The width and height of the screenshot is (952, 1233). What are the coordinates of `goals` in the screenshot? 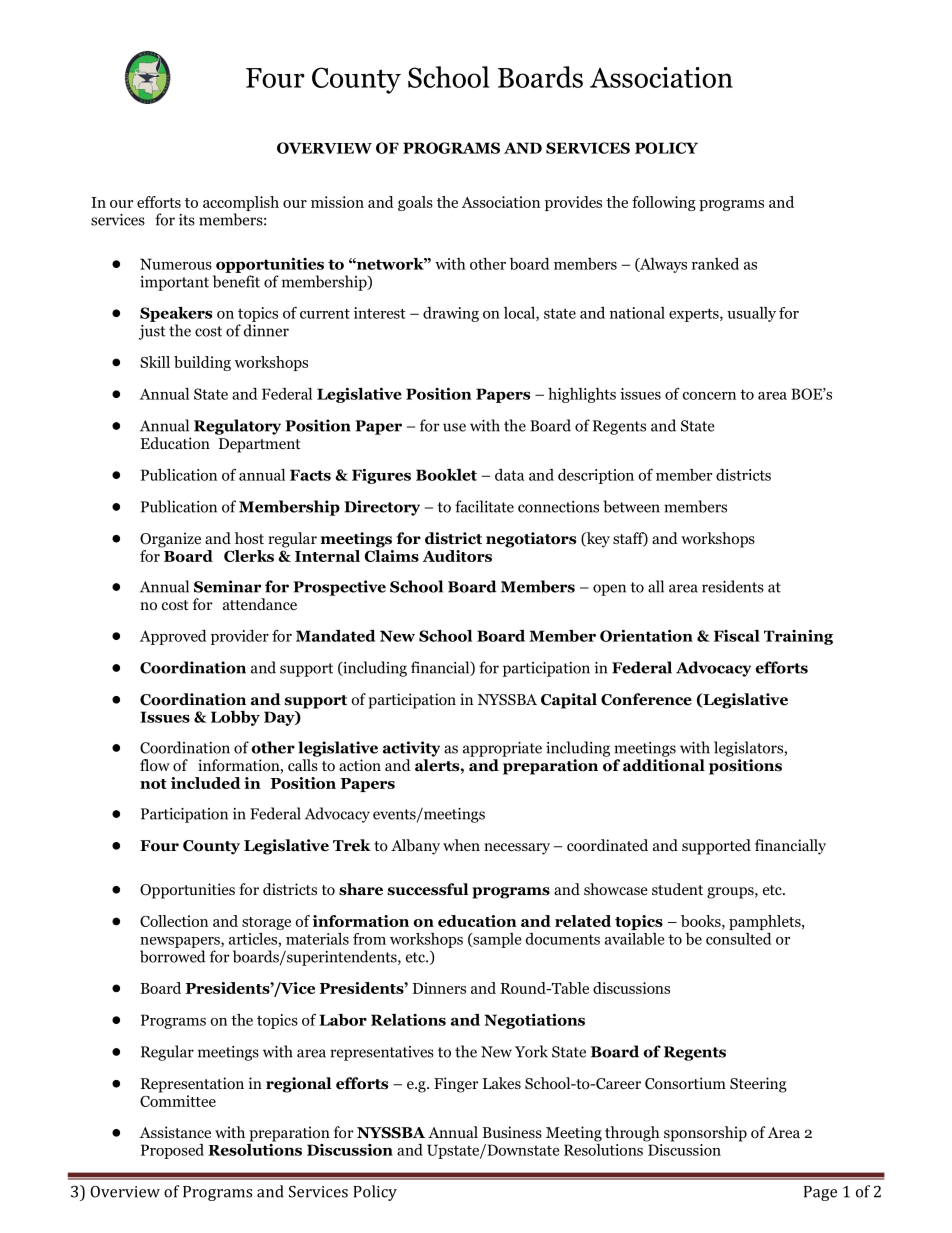 It's located at (415, 203).
